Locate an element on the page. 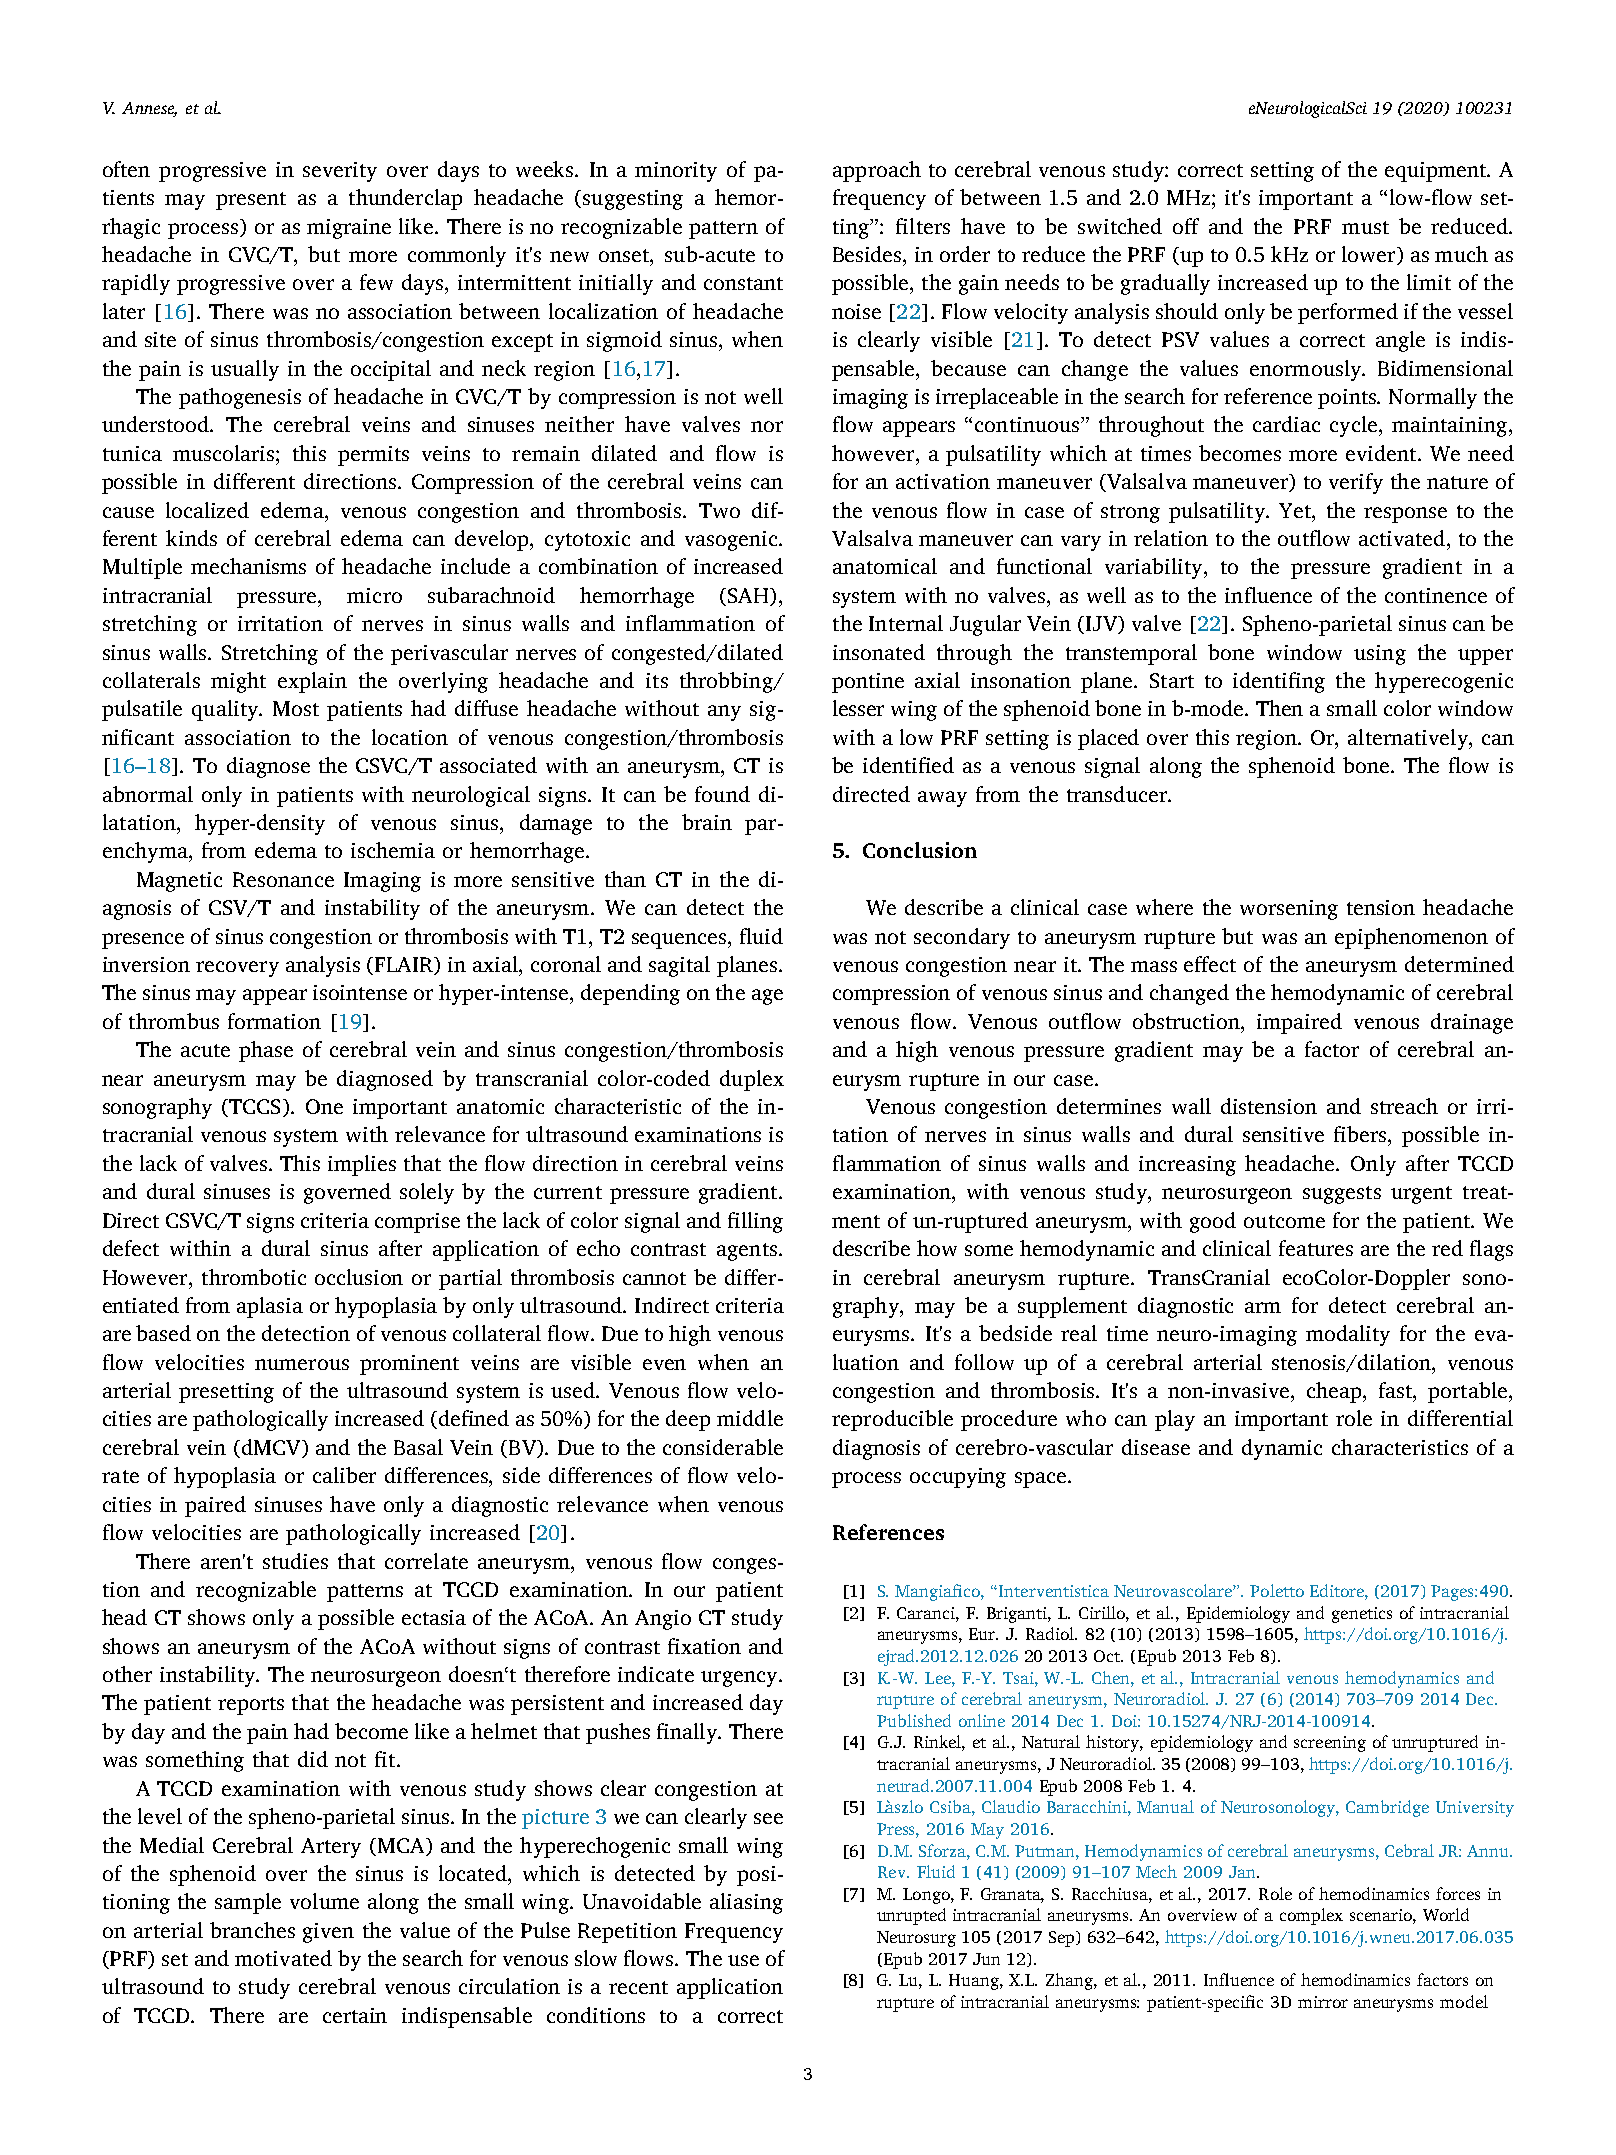  genetics is located at coordinates (1362, 1615).
